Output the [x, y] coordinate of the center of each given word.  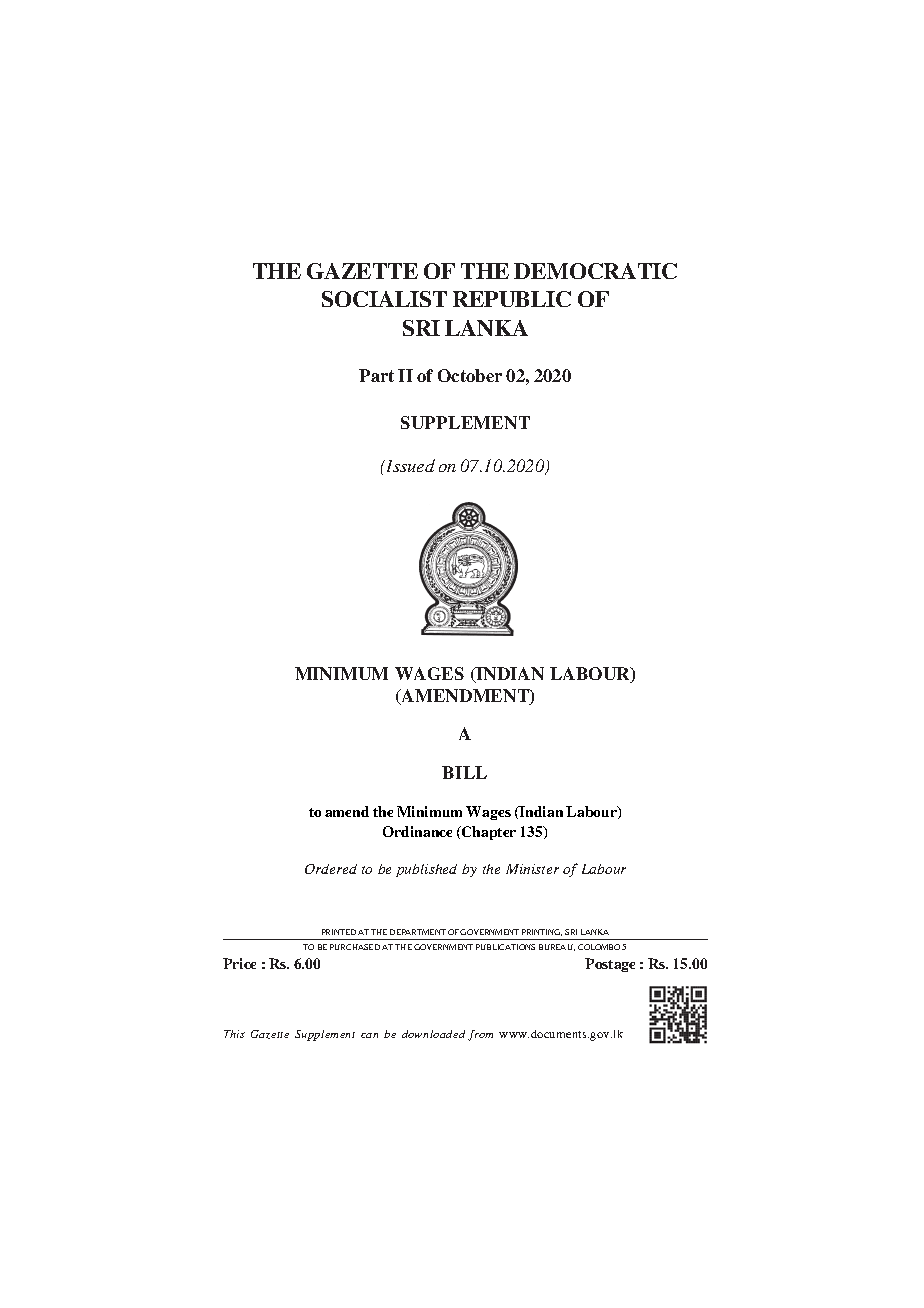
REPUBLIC [512, 299]
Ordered [331, 869]
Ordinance [417, 831]
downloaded [433, 1034]
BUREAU [557, 947]
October [470, 375]
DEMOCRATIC [595, 271]
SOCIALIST [384, 299]
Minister [532, 869]
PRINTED [339, 932]
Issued [409, 465]
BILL [464, 772]
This [234, 1034]
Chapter [488, 833]
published [426, 870]
